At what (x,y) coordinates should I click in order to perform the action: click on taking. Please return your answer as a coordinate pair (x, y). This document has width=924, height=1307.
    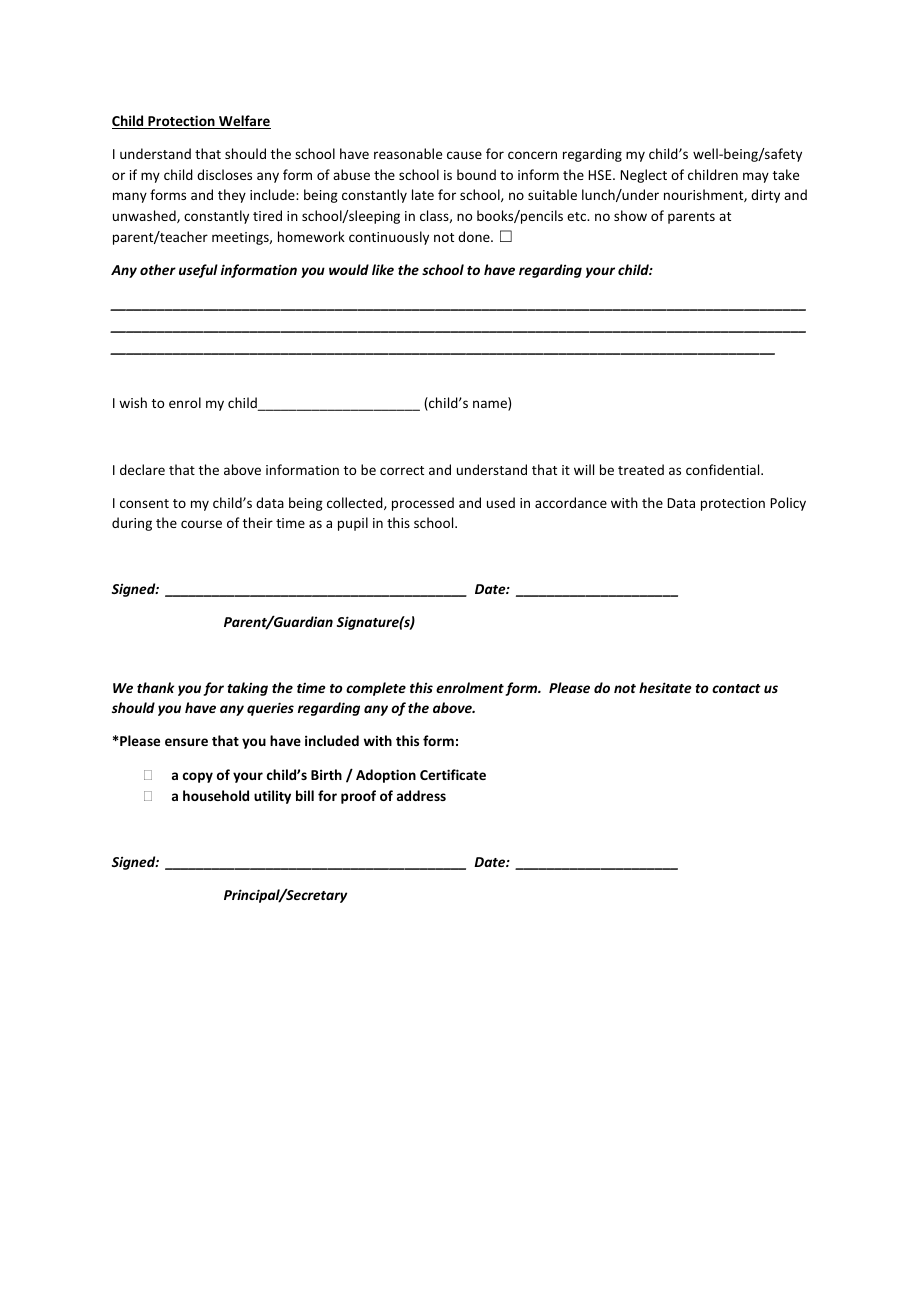
    Looking at the image, I should click on (247, 689).
